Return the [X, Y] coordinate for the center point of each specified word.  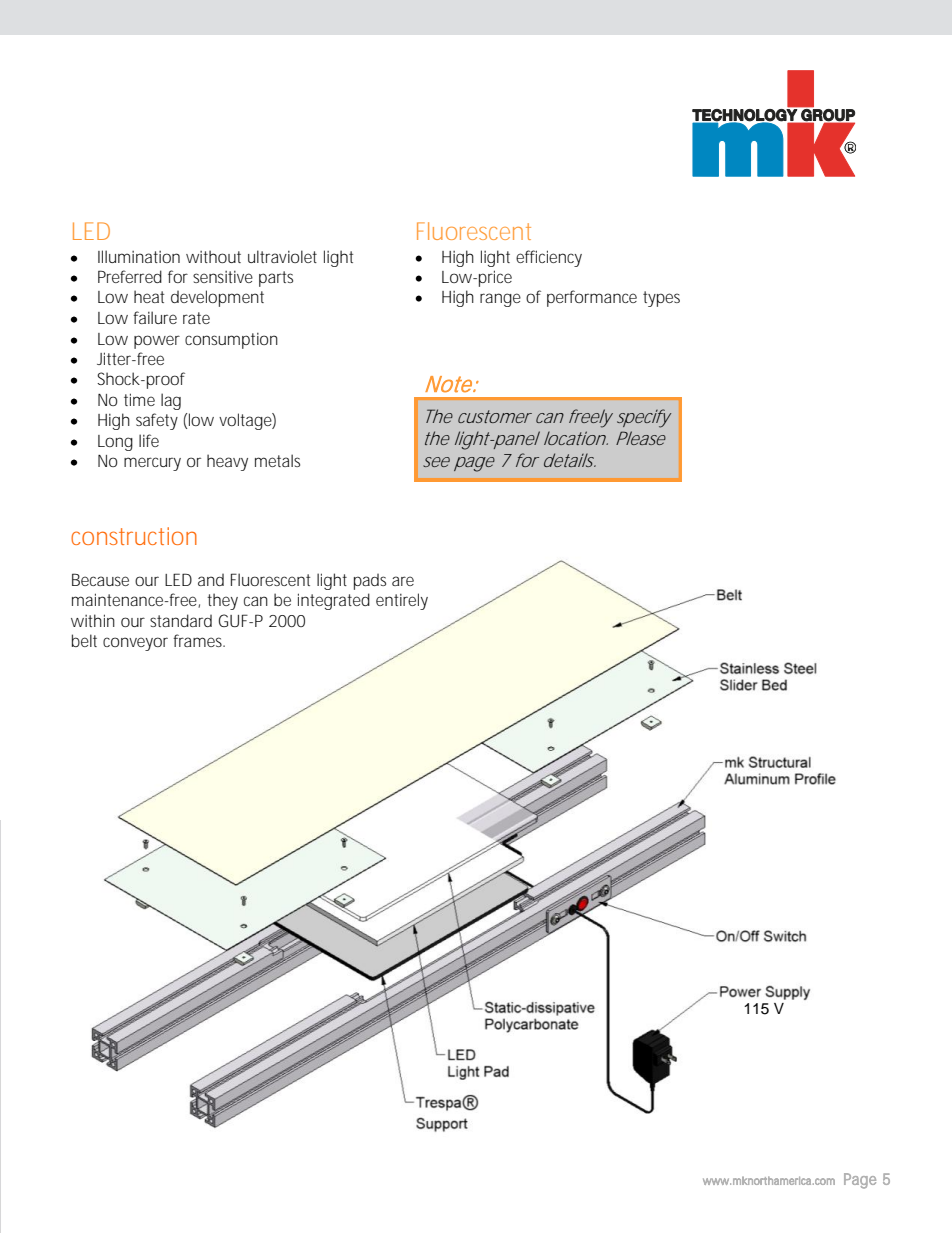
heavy [227, 462]
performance [592, 298]
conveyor [135, 644]
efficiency [549, 258]
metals [277, 460]
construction [134, 536]
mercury [152, 464]
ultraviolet [282, 256]
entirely [402, 601]
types [661, 299]
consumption [231, 341]
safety [157, 421]
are [403, 581]
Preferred [130, 276]
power [157, 342]
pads [370, 581]
